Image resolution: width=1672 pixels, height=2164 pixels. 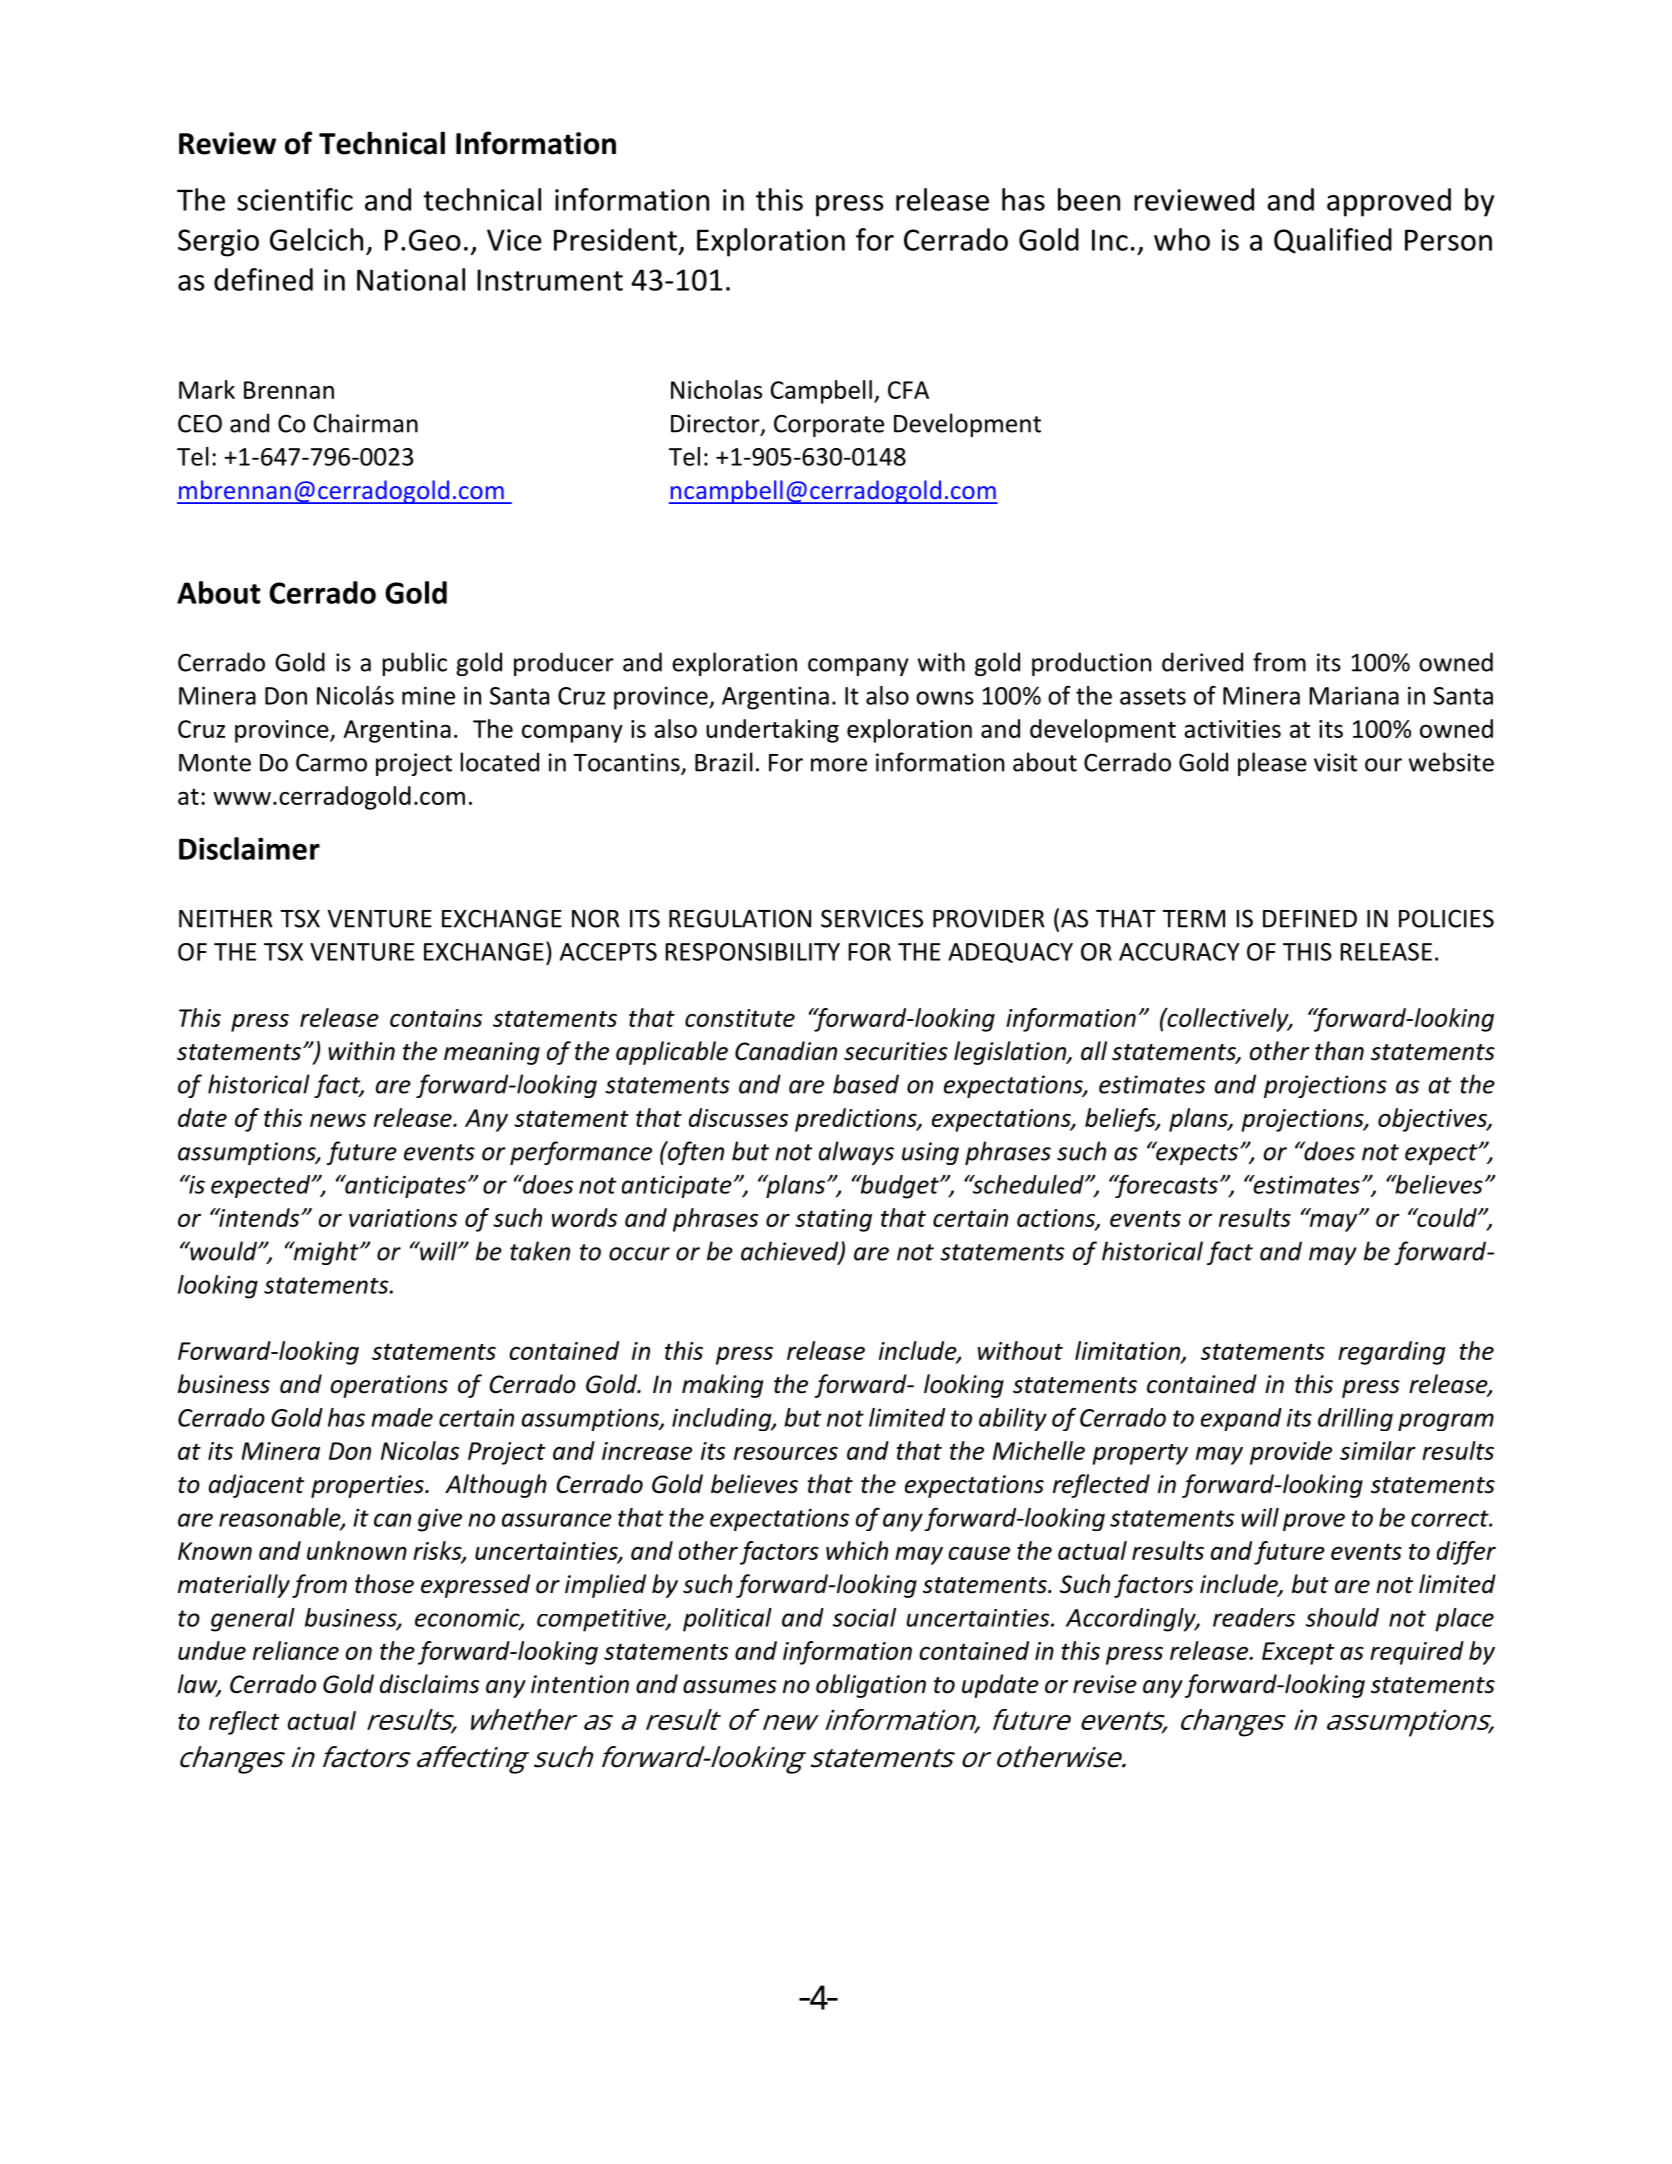 I want to click on Qualified, so click(x=1333, y=241).
